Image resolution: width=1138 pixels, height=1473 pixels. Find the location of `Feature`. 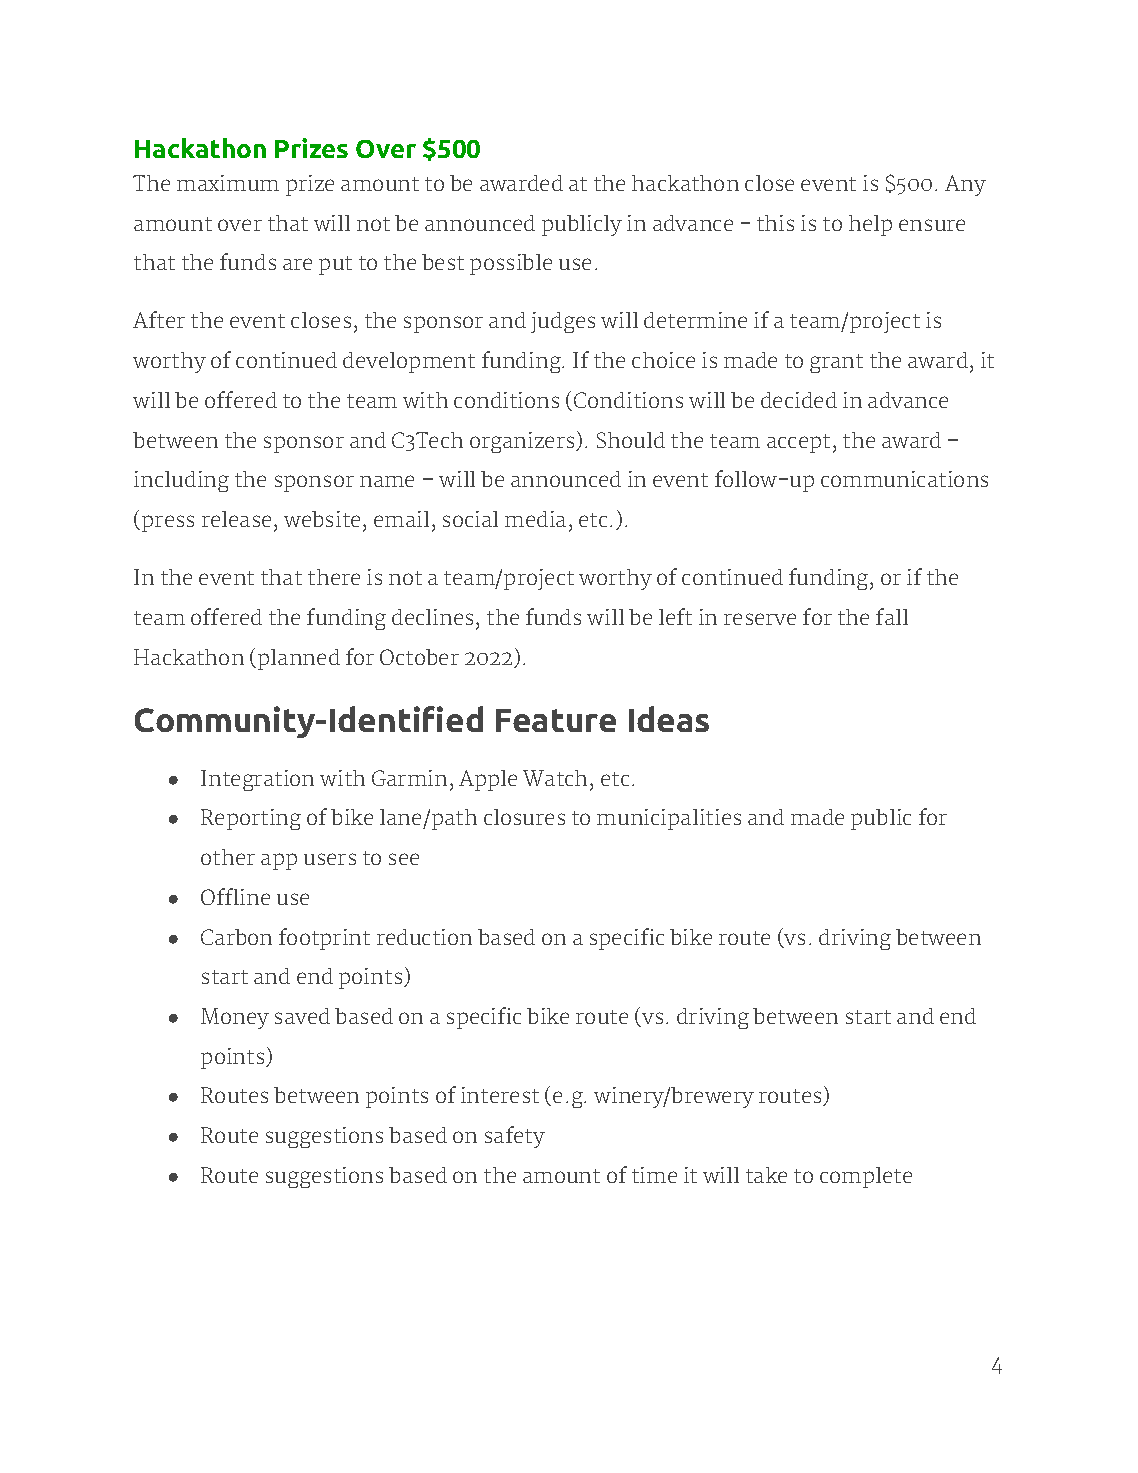

Feature is located at coordinates (556, 720).
